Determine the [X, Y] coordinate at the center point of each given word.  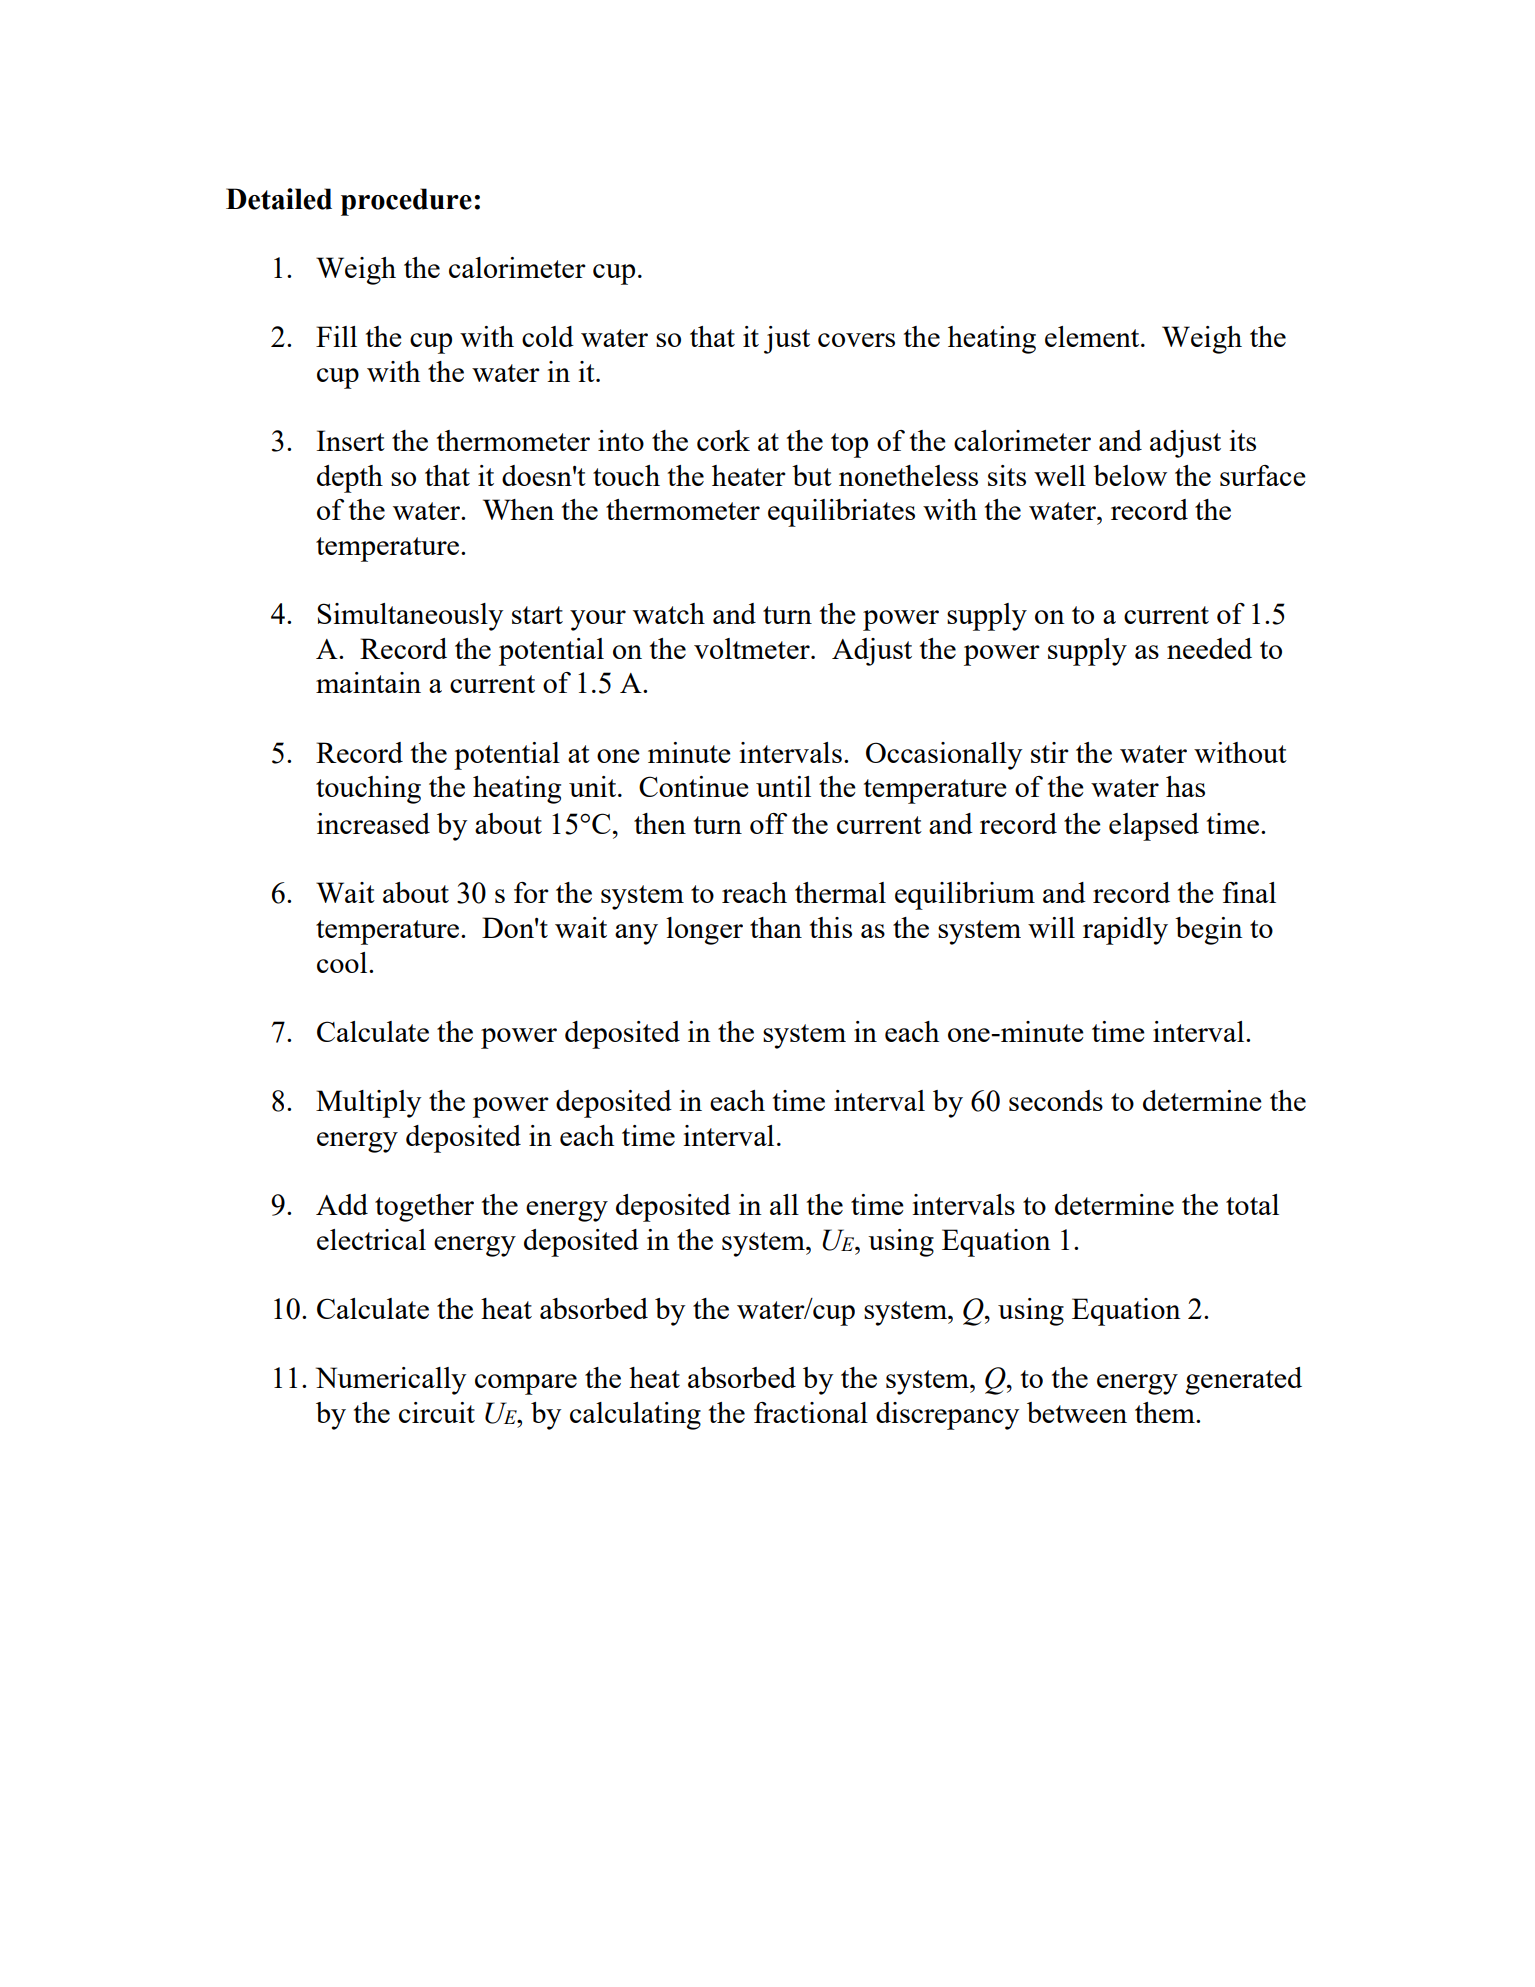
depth [350, 479]
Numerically [391, 1381]
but [812, 475]
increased [373, 823]
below [1130, 475]
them [1166, 1412]
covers [856, 340]
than [776, 927]
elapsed [1154, 827]
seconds [1056, 1100]
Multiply [368, 1104]
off [768, 823]
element [1093, 336]
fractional [811, 1412]
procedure [406, 202]
